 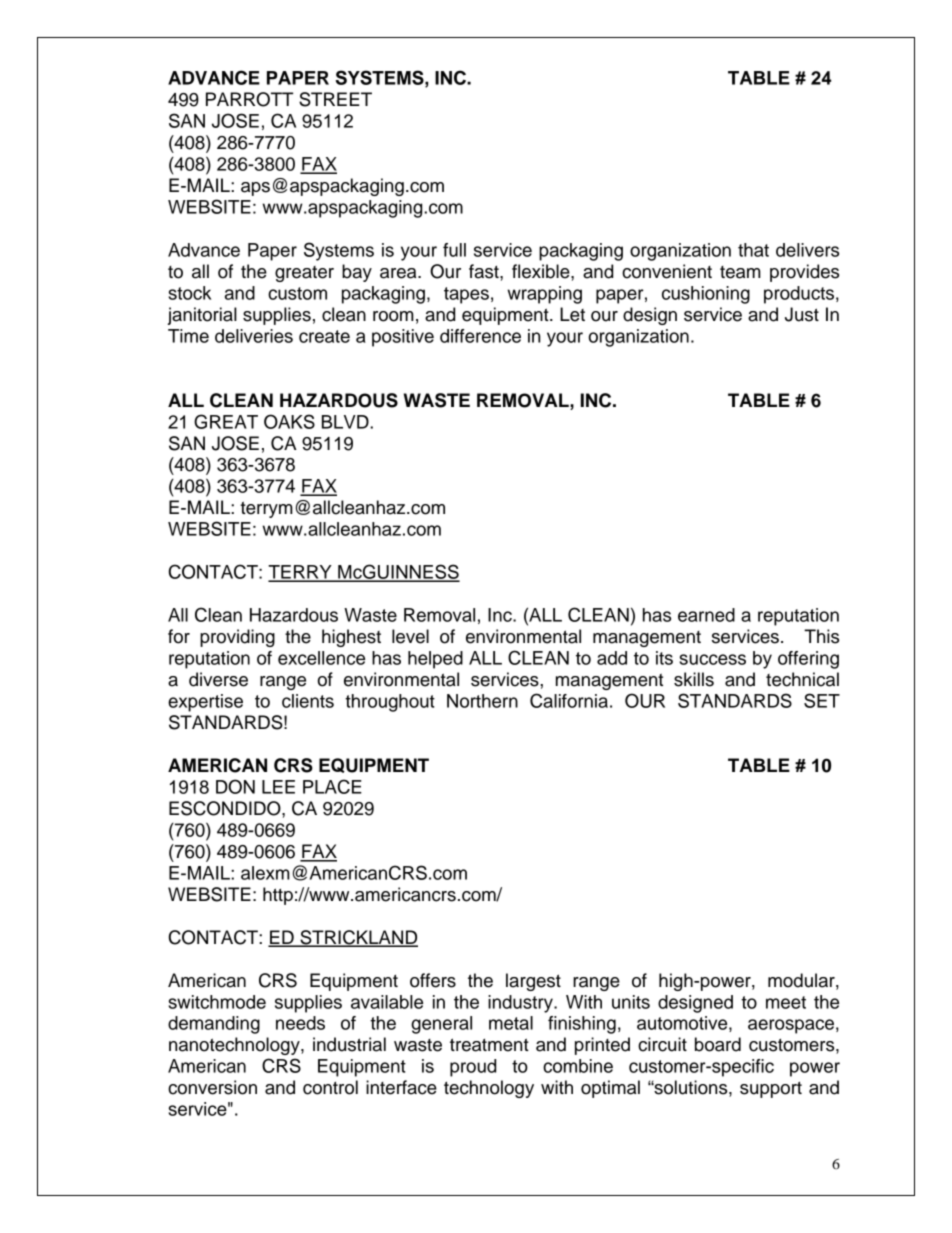 What do you see at coordinates (753, 250) in the image?
I see `that` at bounding box center [753, 250].
